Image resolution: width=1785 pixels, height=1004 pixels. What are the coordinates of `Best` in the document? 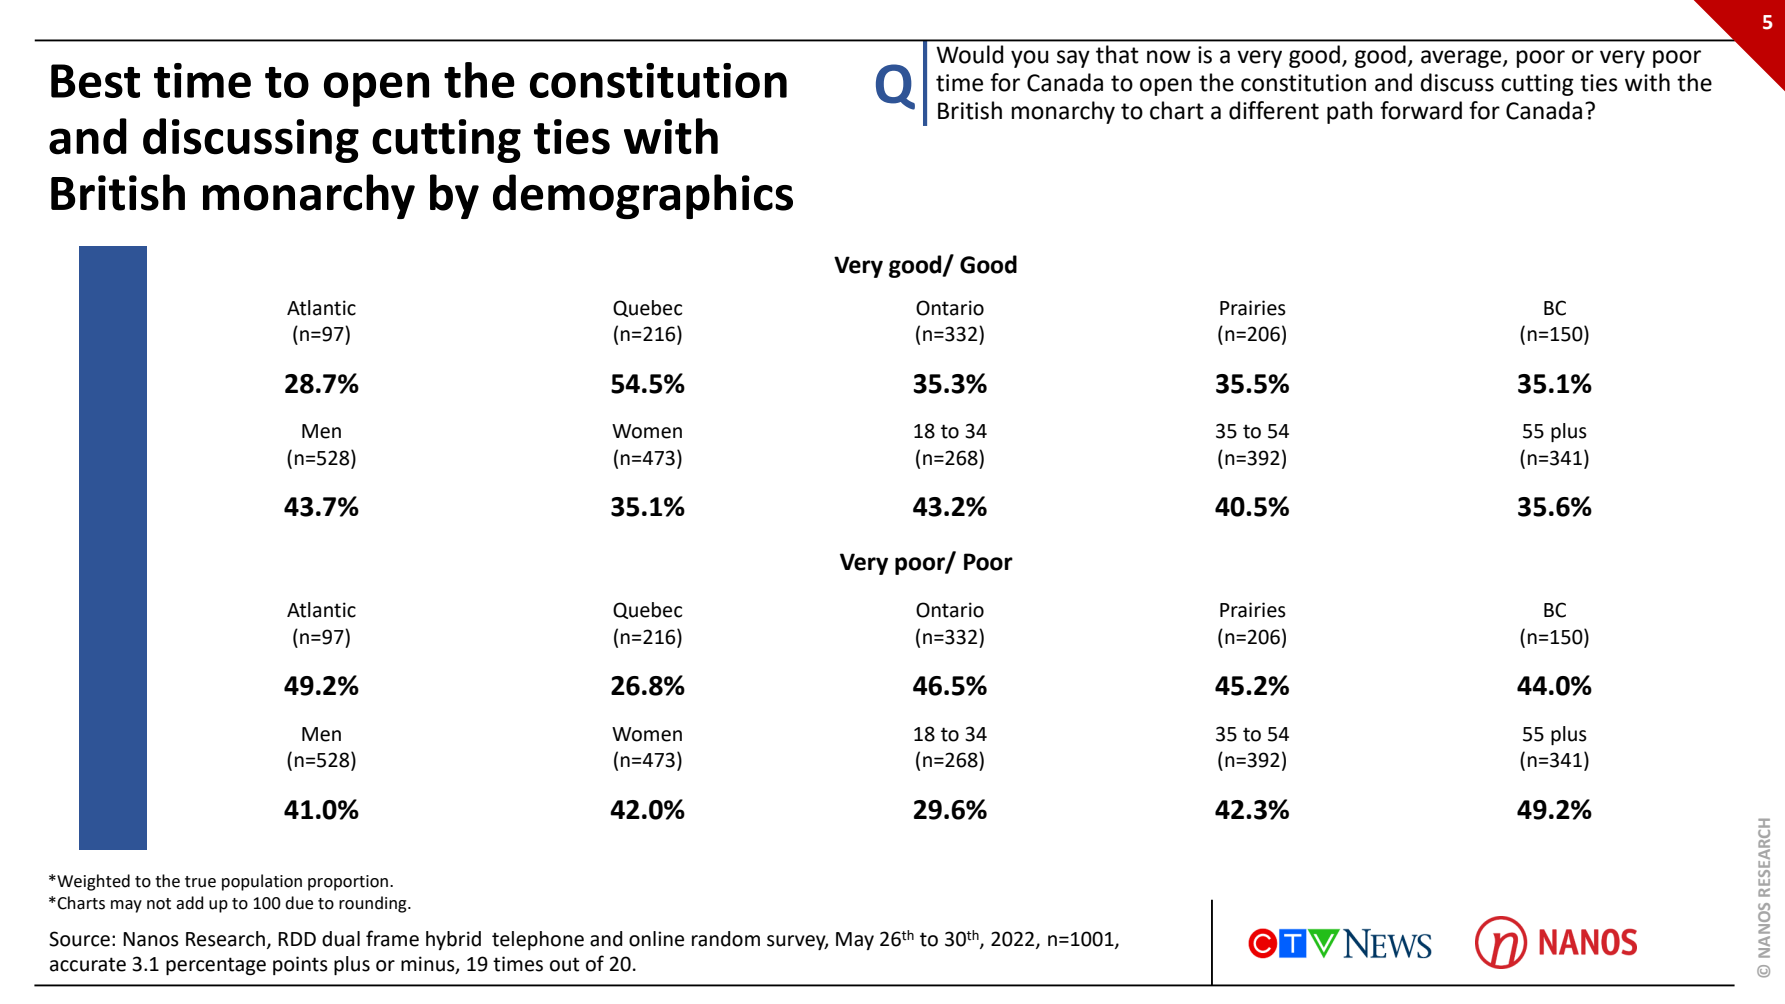 It's located at (95, 81).
